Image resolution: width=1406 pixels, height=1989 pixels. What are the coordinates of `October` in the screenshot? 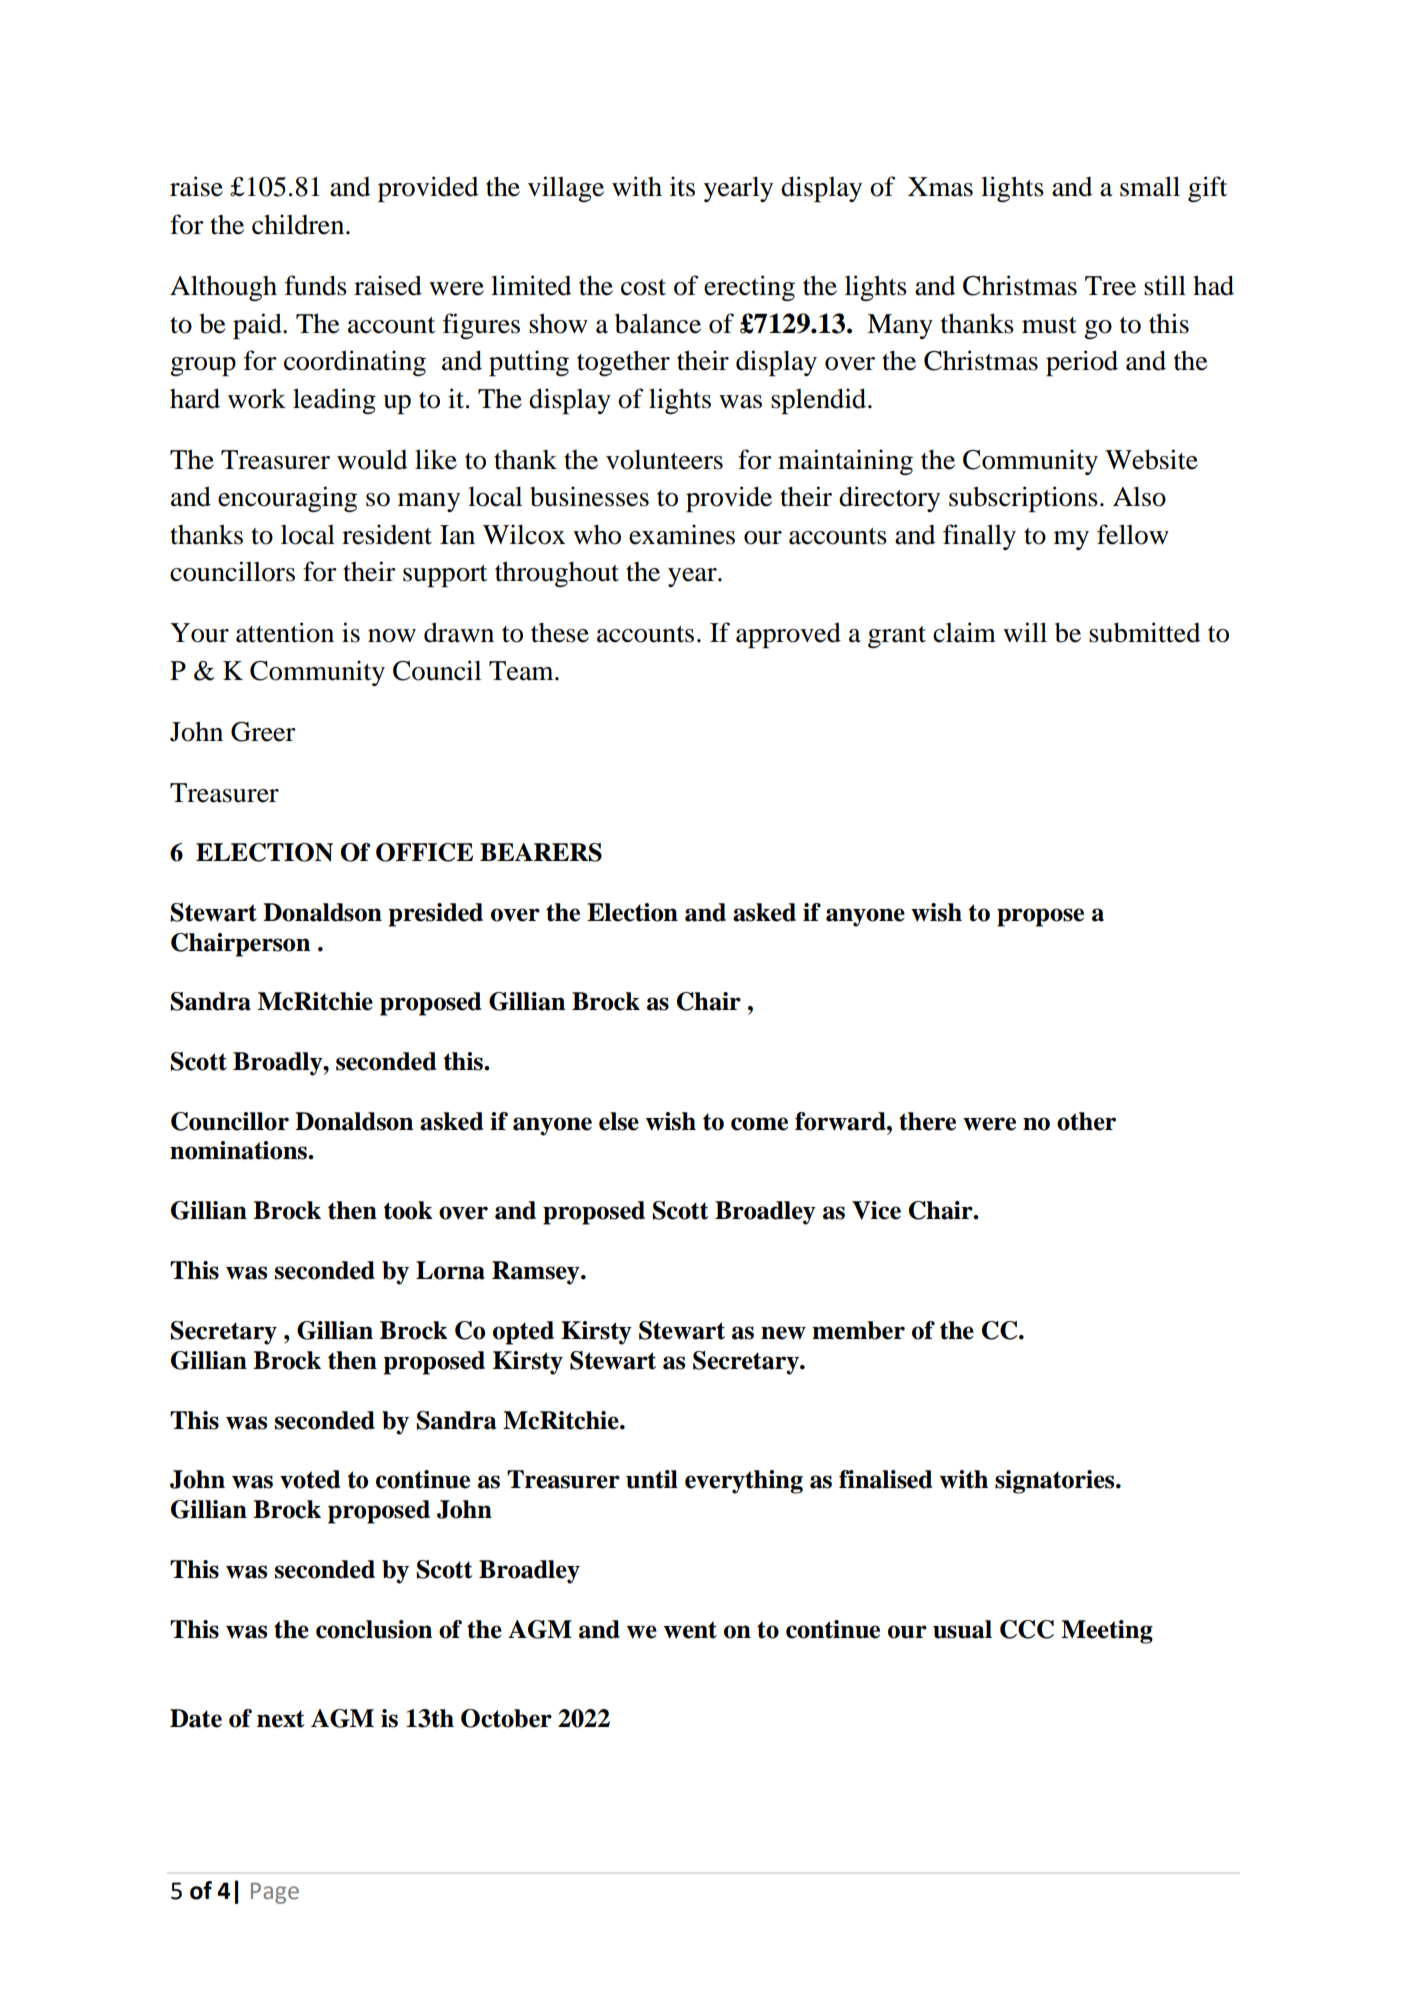 It's located at (506, 1718).
